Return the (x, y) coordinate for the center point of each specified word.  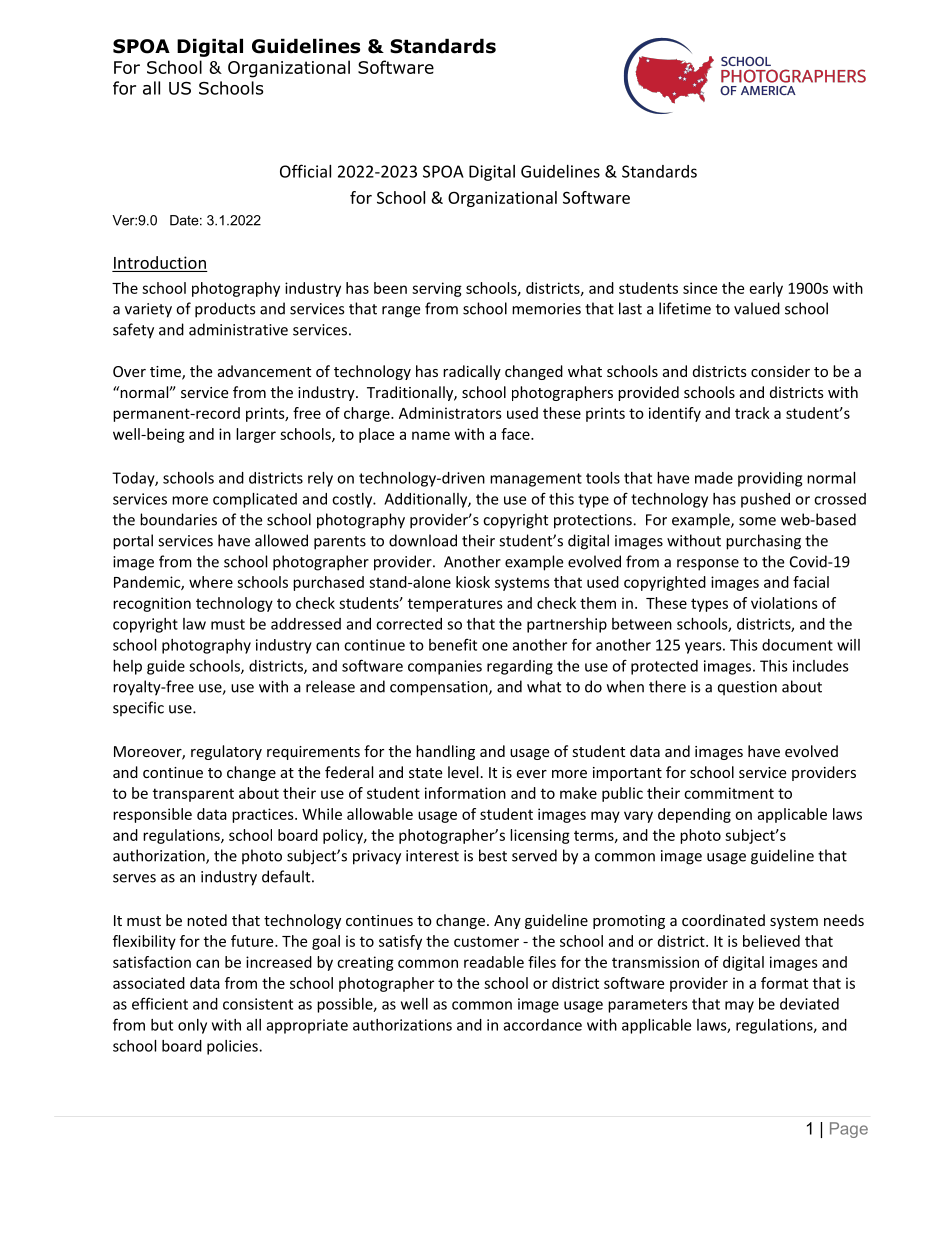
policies (233, 1047)
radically (472, 372)
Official (305, 171)
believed (771, 941)
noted (207, 920)
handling (445, 752)
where (211, 582)
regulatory (226, 752)
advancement (264, 371)
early (766, 289)
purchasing (763, 542)
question (747, 688)
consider (780, 371)
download (423, 540)
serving (437, 289)
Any (507, 922)
